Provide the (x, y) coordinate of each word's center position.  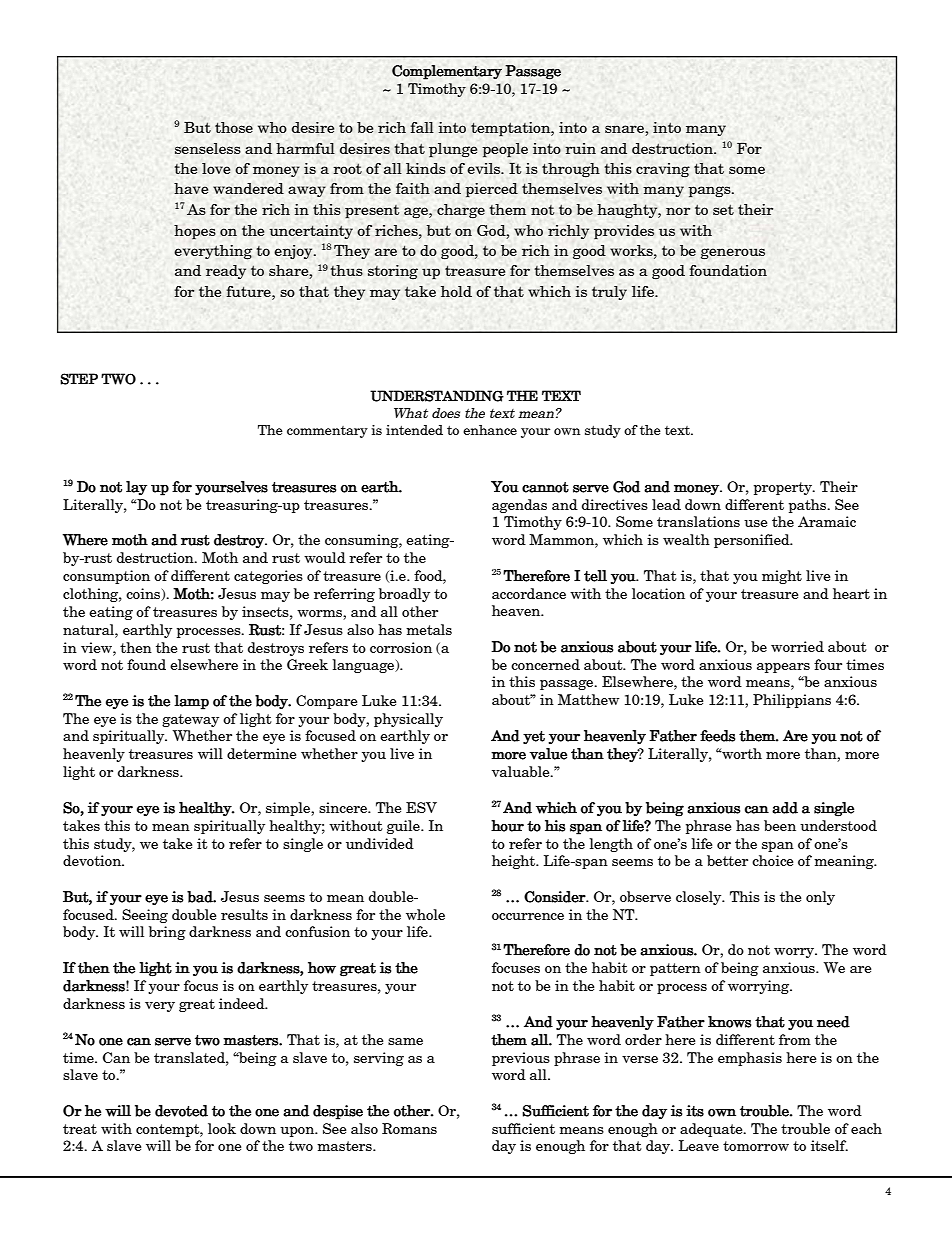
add (785, 808)
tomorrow (756, 1146)
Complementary (447, 72)
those (234, 127)
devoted (181, 1111)
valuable (522, 771)
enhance (490, 430)
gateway (190, 720)
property (784, 488)
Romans (409, 1128)
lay (136, 488)
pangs (710, 192)
